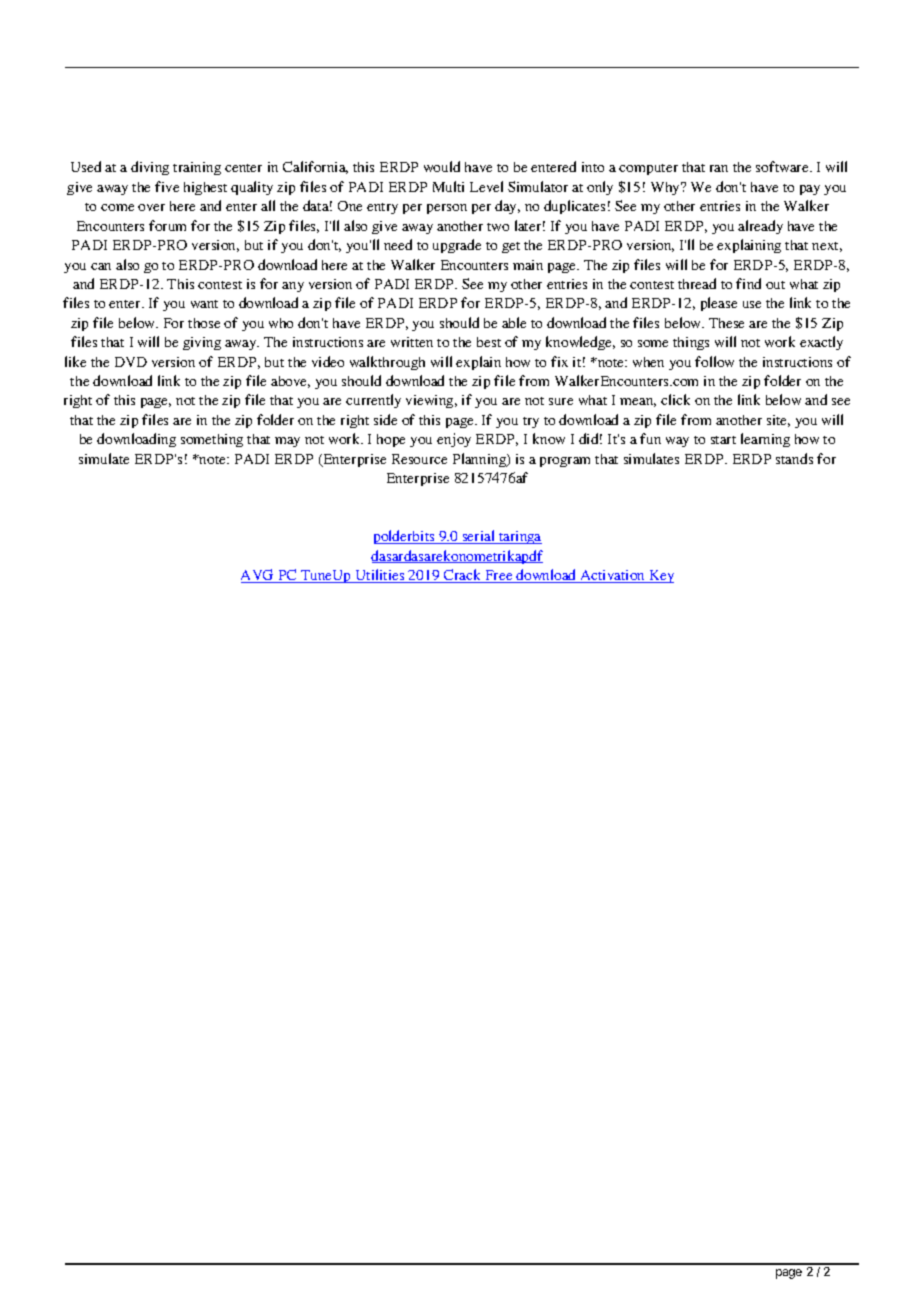 The height and width of the screenshot is (1308, 924). What do you see at coordinates (167, 186) in the screenshot?
I see `five` at bounding box center [167, 186].
